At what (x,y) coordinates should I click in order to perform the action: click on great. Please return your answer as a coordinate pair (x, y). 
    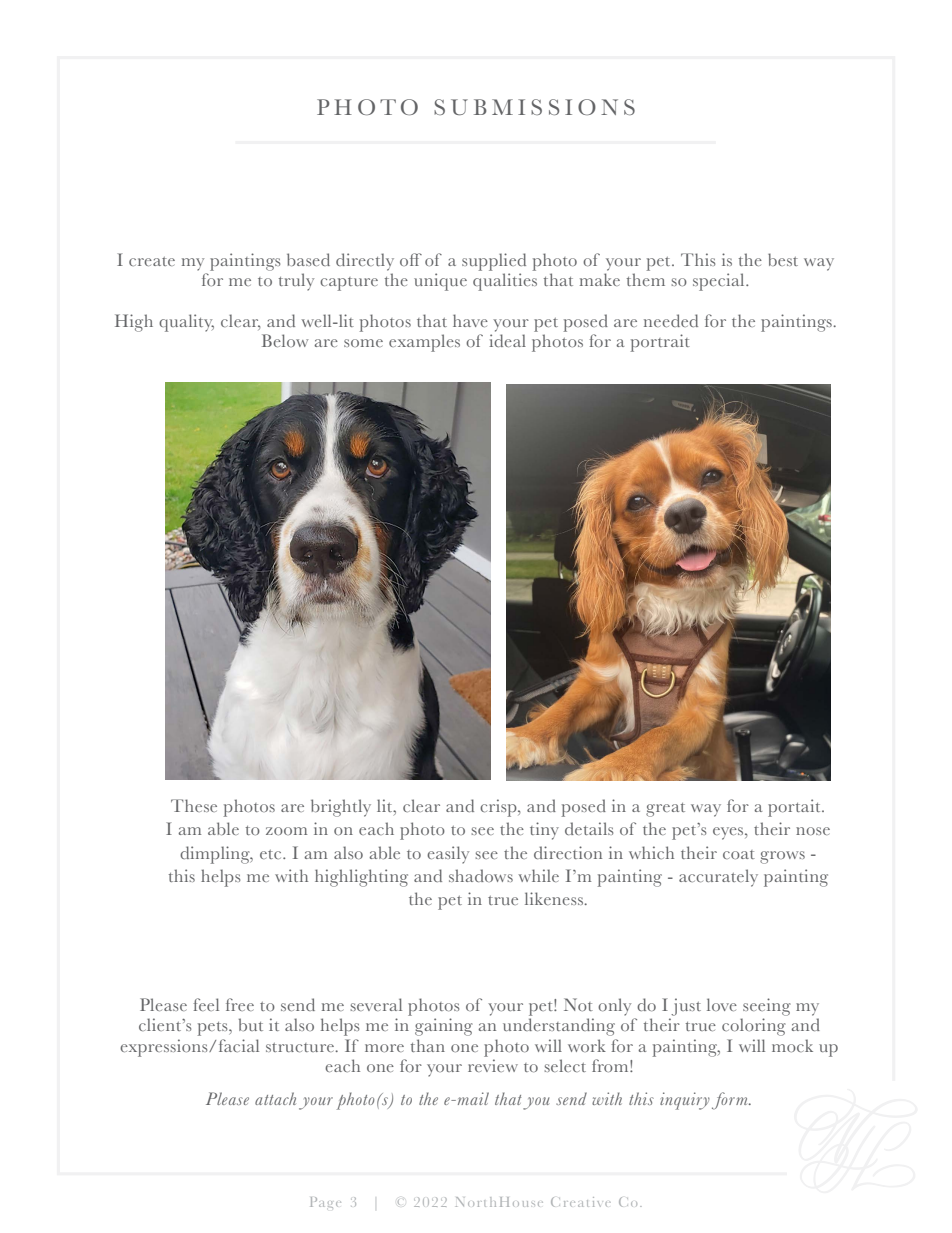
    Looking at the image, I should click on (665, 810).
